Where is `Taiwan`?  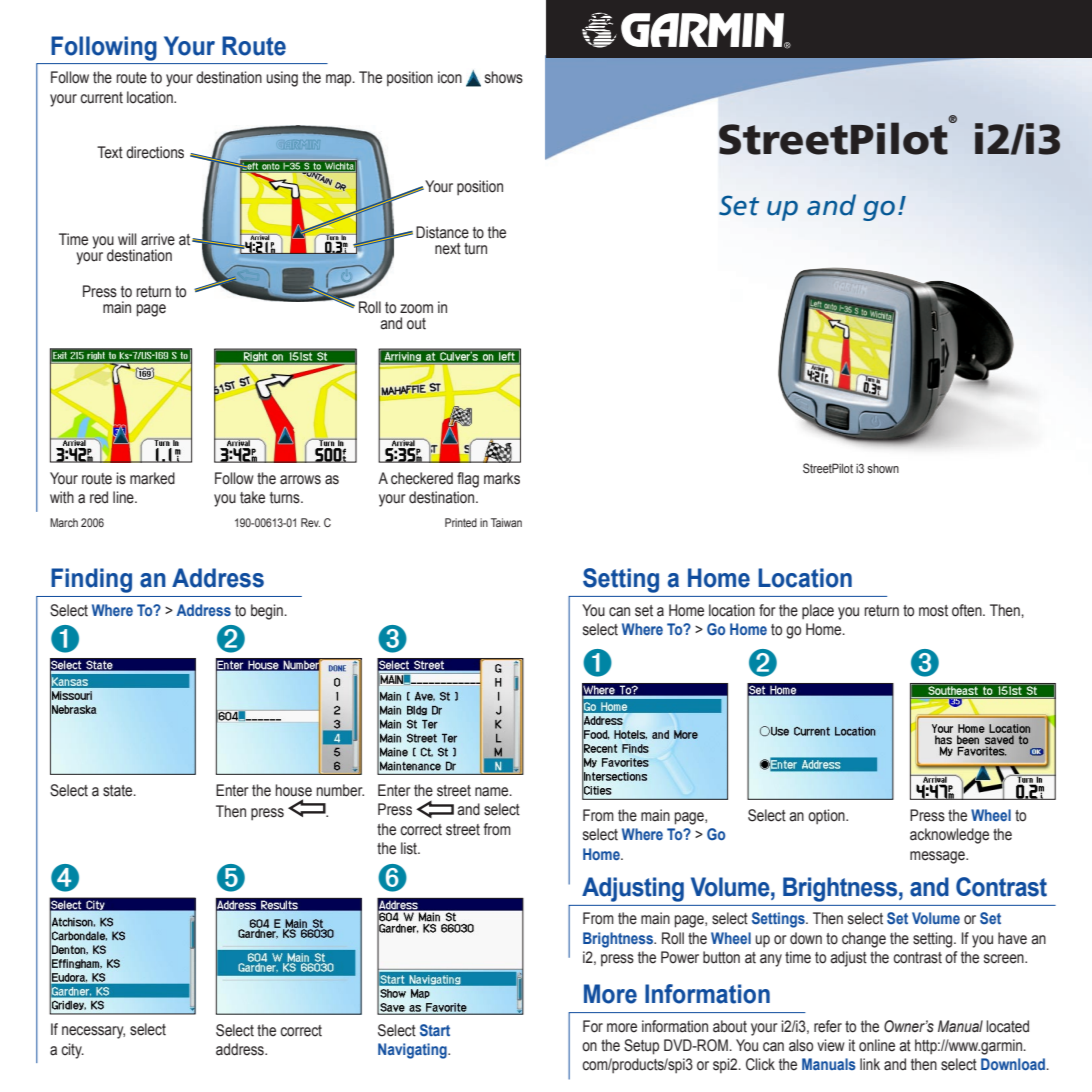
Taiwan is located at coordinates (506, 522).
